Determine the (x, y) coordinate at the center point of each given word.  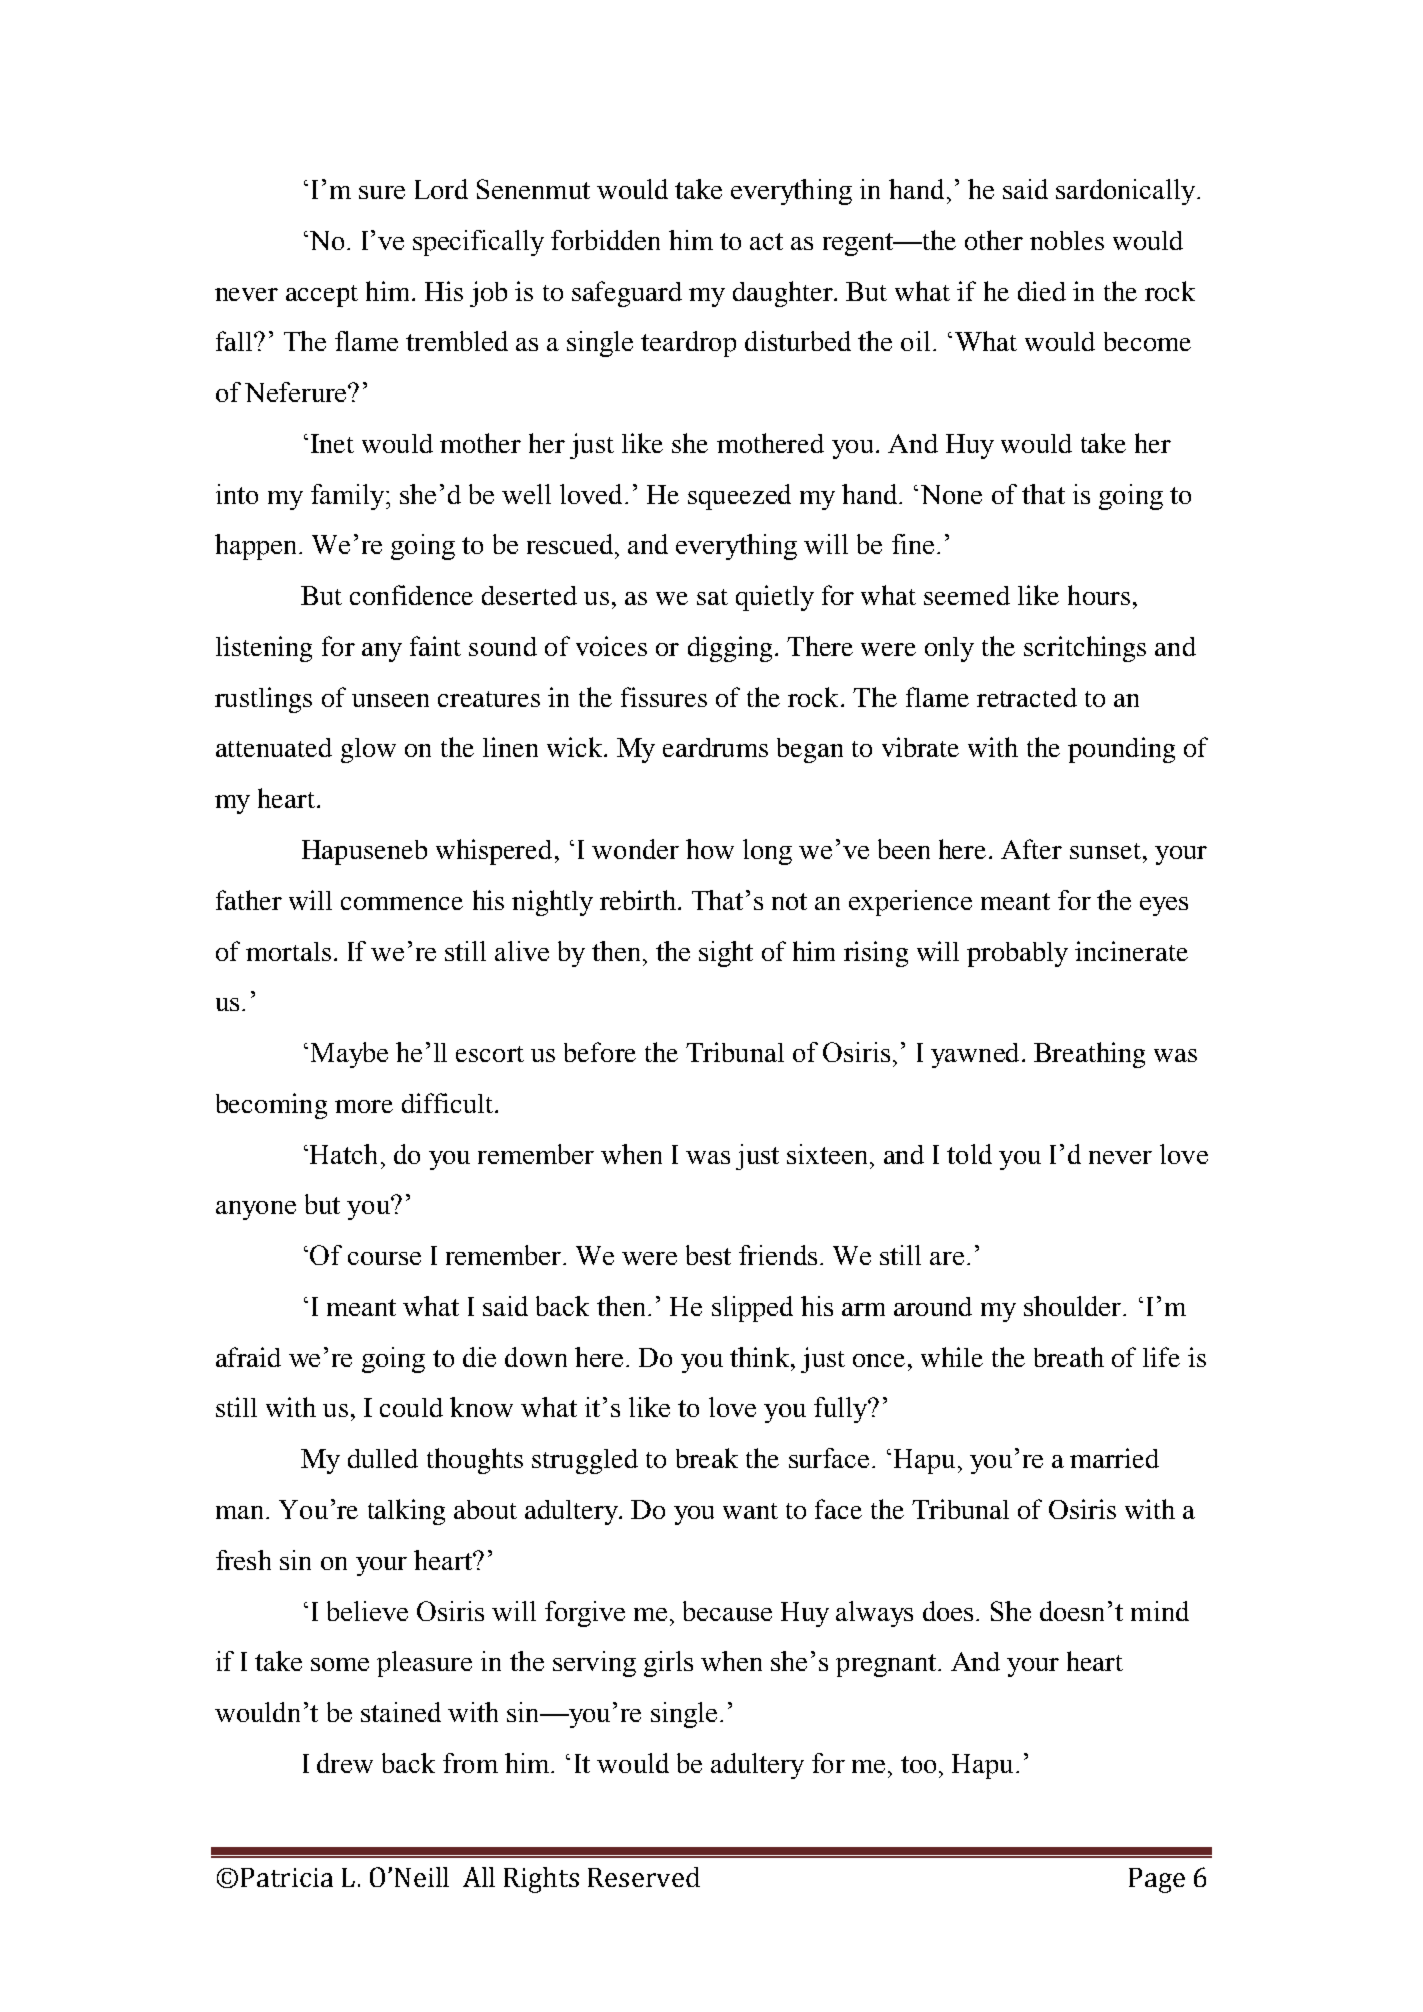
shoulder (1074, 1306)
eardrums (715, 747)
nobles (1067, 240)
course (384, 1258)
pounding (1121, 750)
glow (368, 750)
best (708, 1255)
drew (345, 1763)
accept (322, 296)
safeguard (627, 294)
